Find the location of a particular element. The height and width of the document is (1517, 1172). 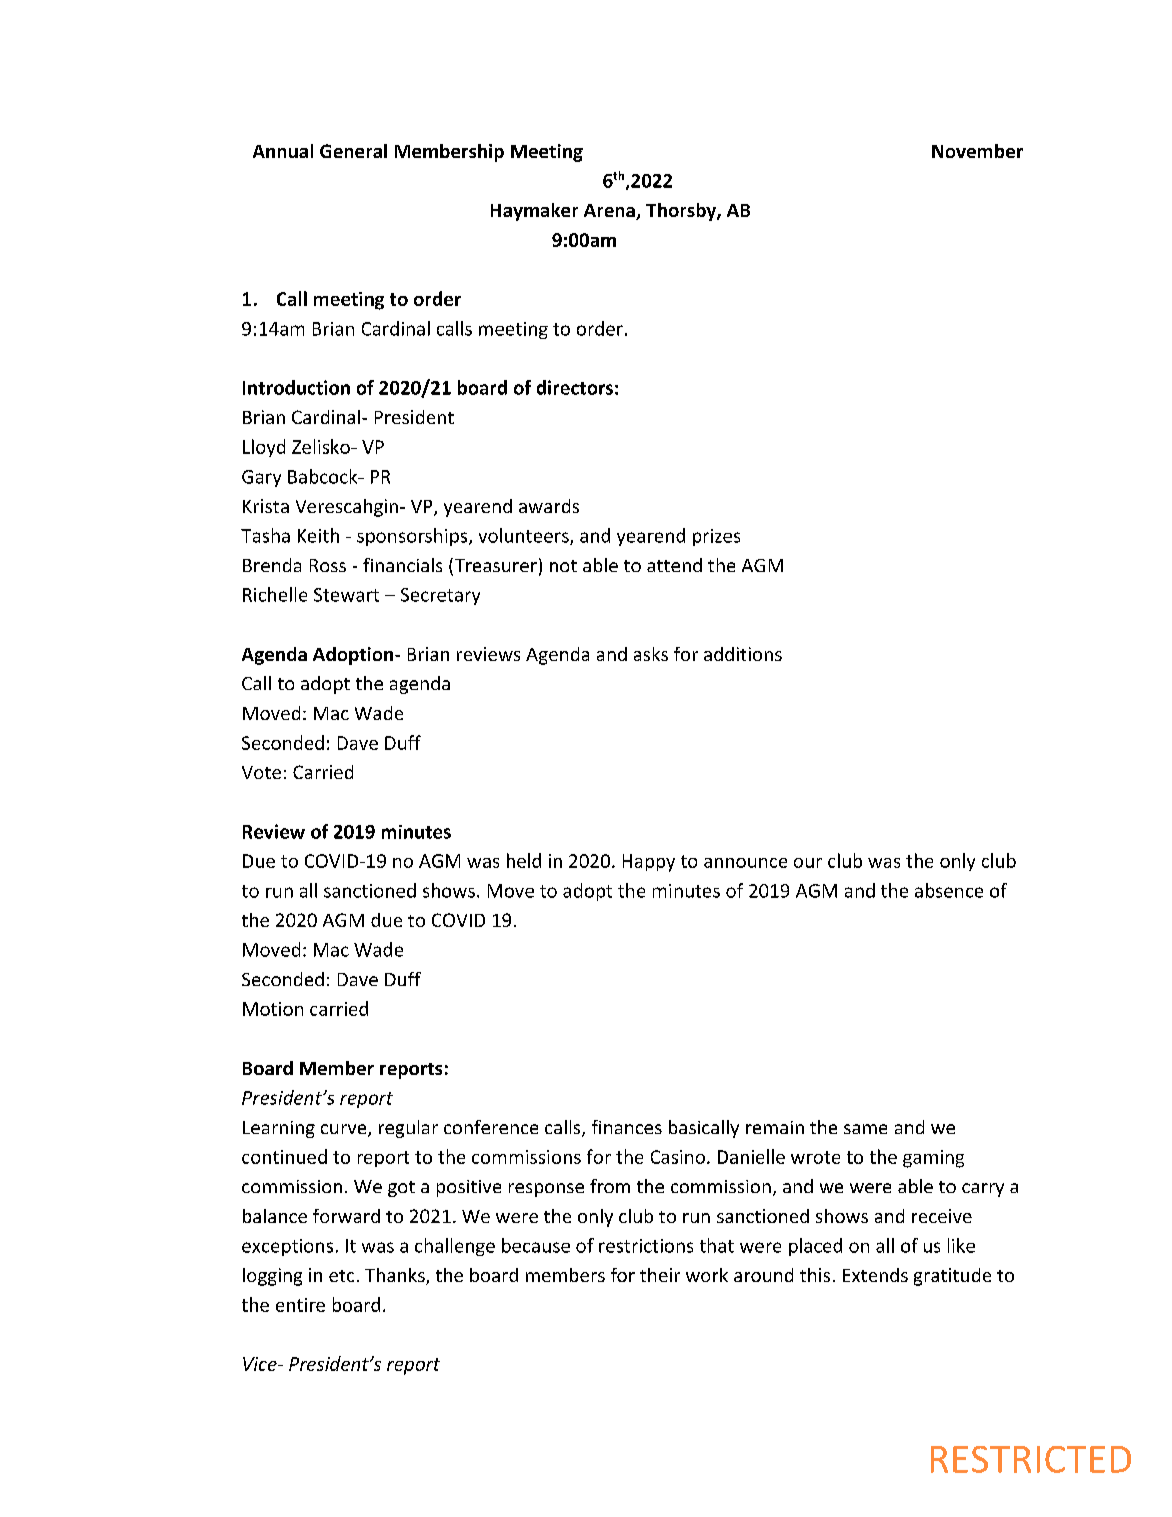

additions is located at coordinates (743, 654).
